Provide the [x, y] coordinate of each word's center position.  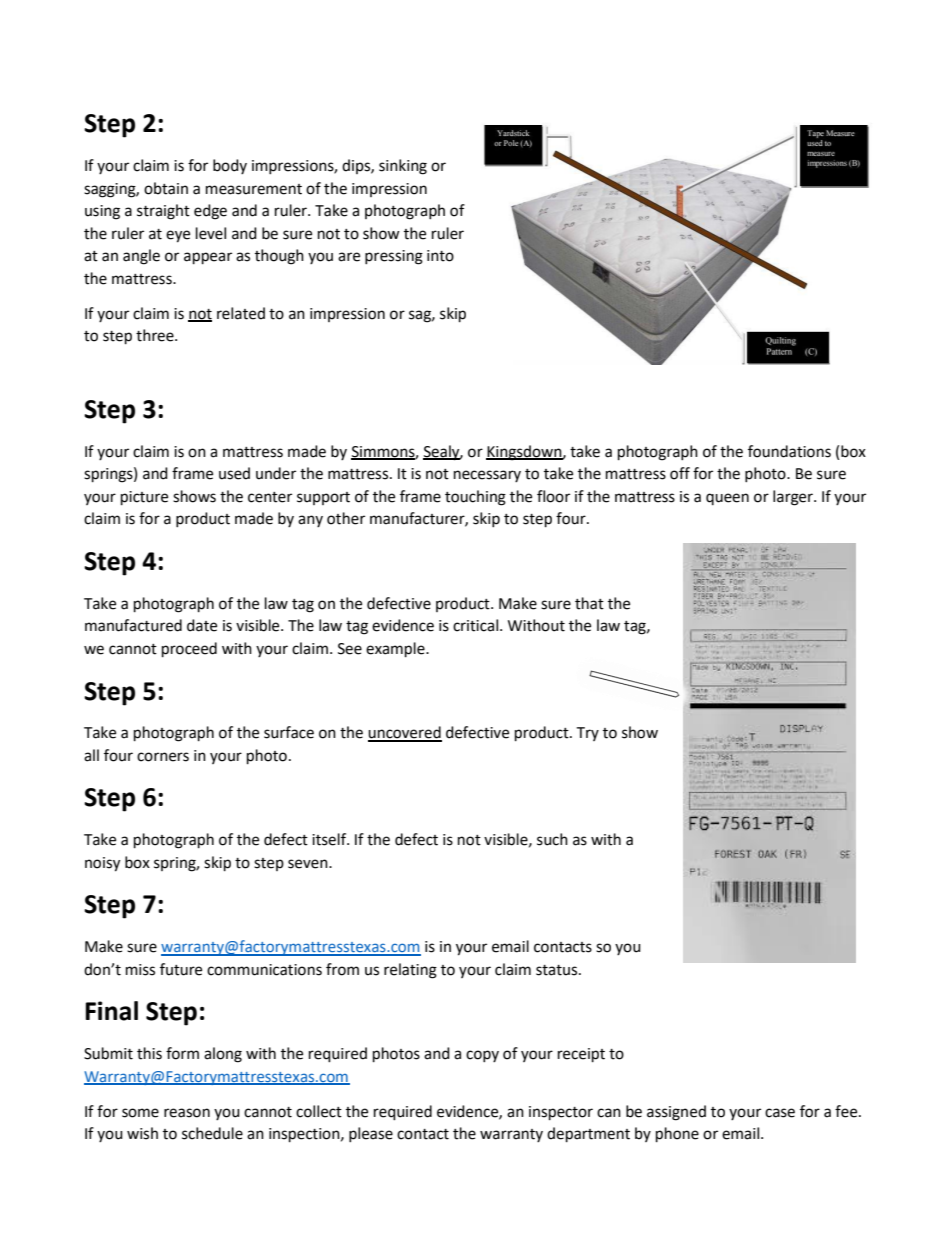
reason [187, 1113]
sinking [403, 167]
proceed [189, 650]
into [440, 256]
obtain [166, 188]
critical [475, 625]
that [589, 603]
